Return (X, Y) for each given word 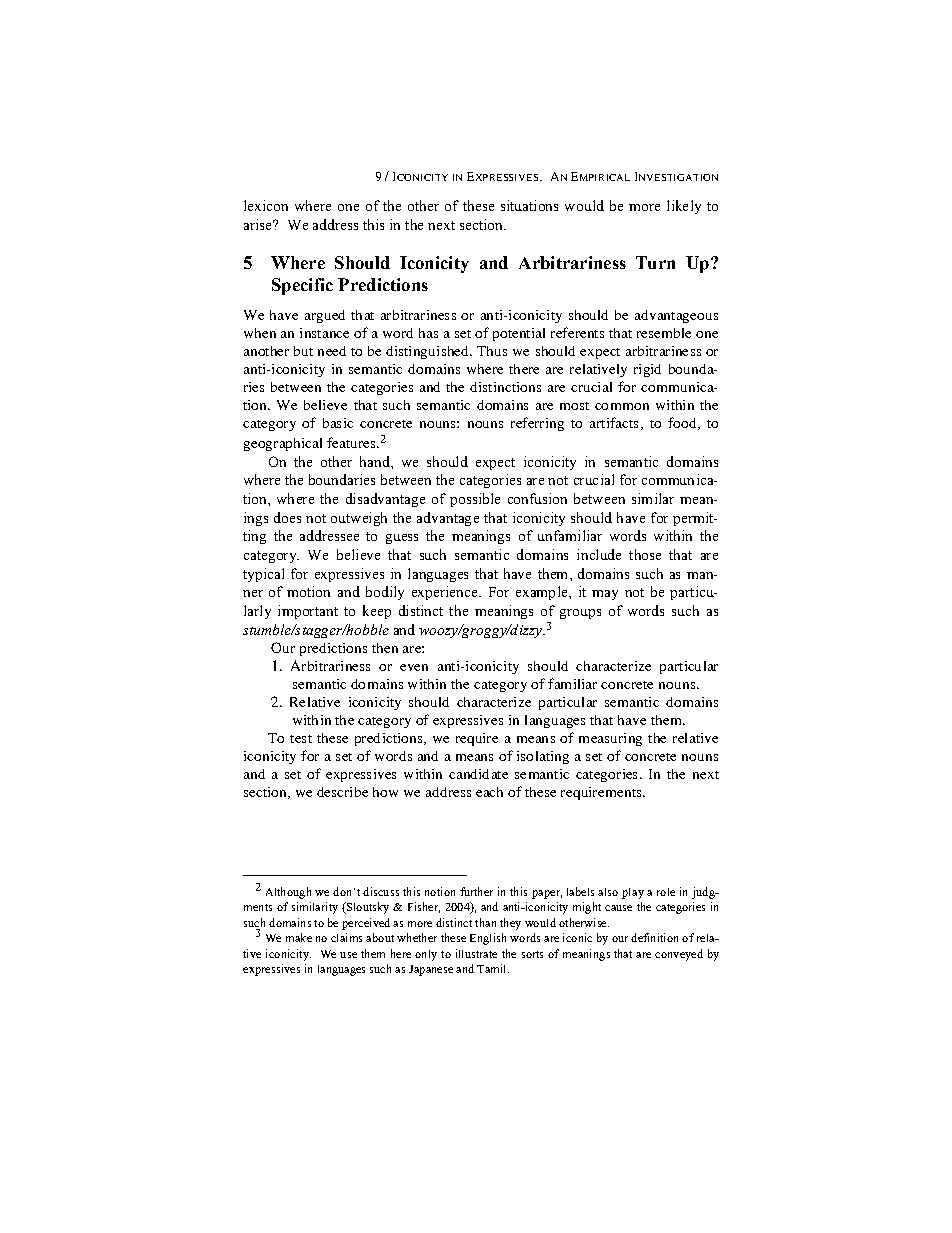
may (605, 595)
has (428, 333)
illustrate (476, 953)
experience (446, 593)
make (299, 937)
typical (263, 575)
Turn (655, 262)
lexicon (266, 205)
